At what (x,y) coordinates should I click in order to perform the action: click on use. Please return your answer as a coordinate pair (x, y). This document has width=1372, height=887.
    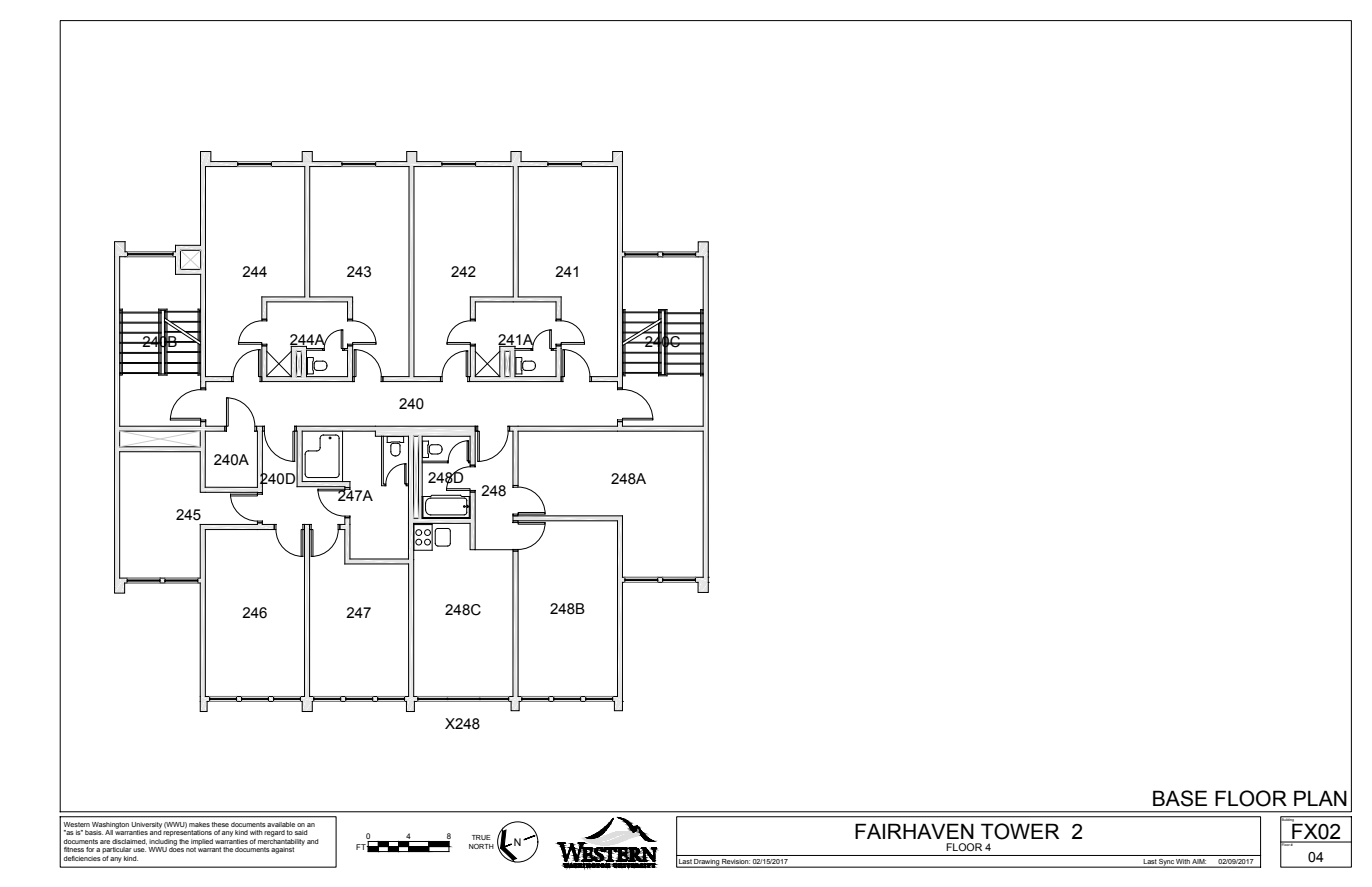
    Looking at the image, I should click on (139, 850).
